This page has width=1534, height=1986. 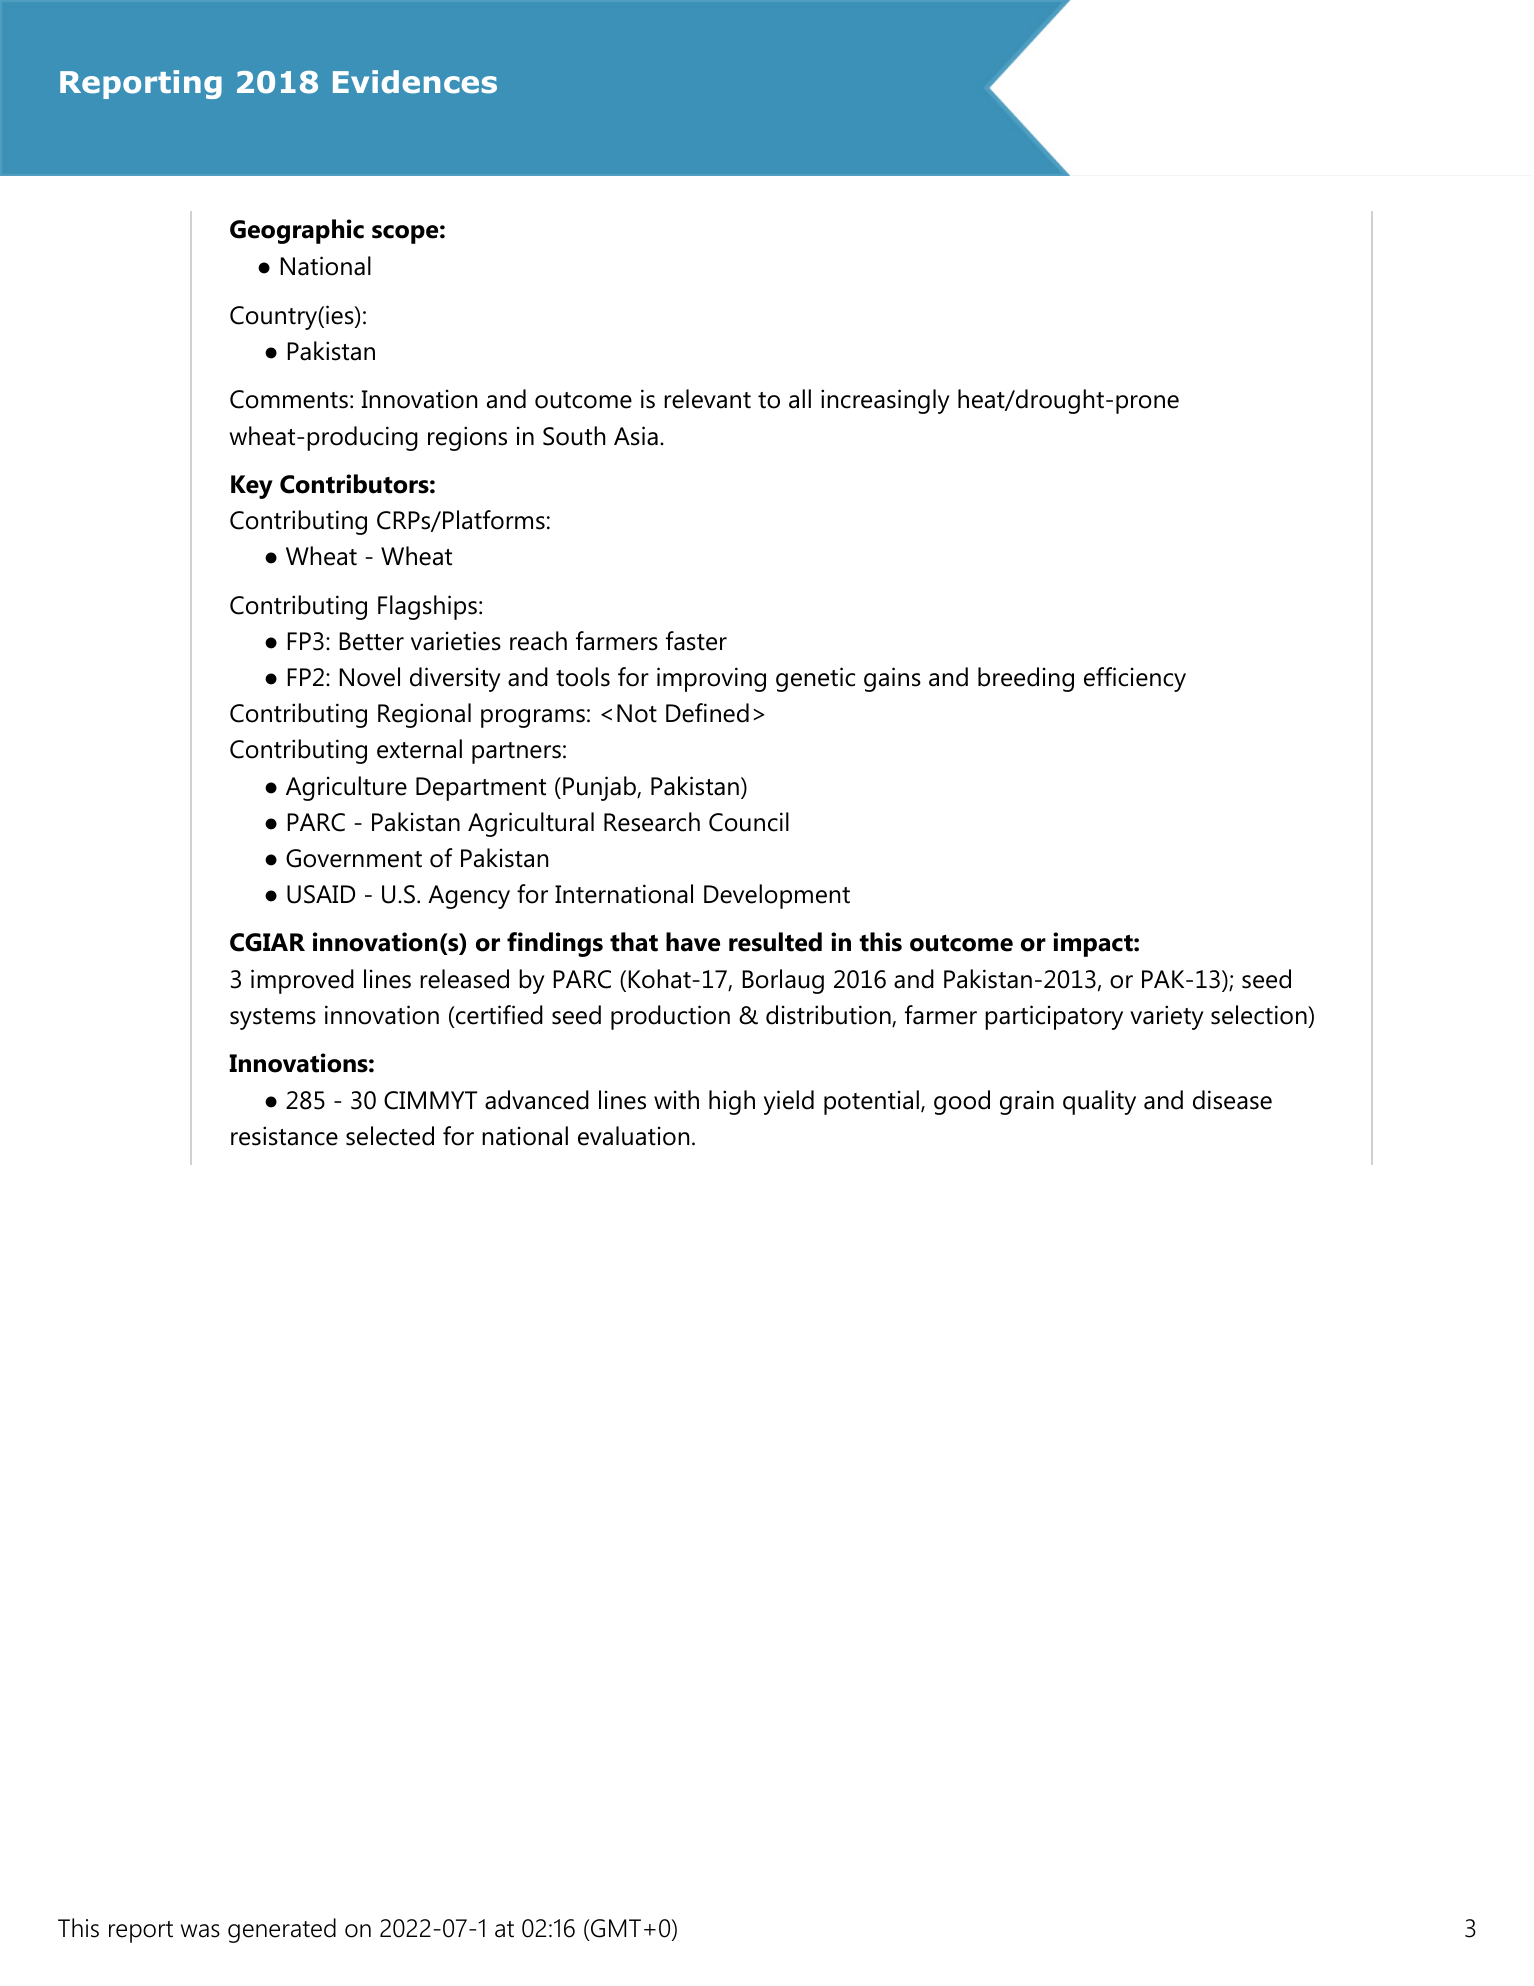 I want to click on grain, so click(x=1027, y=1102).
